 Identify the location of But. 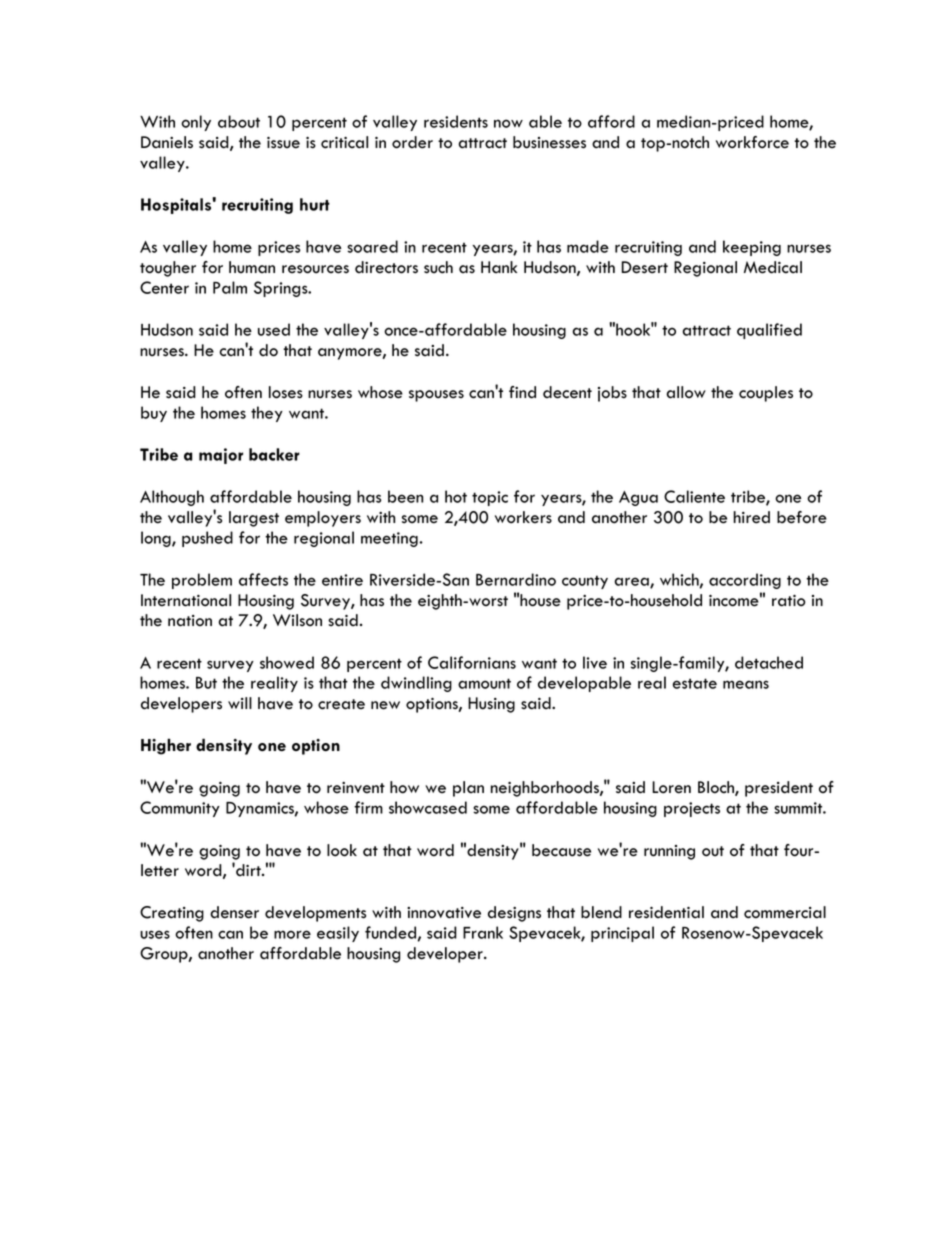
(206, 683).
